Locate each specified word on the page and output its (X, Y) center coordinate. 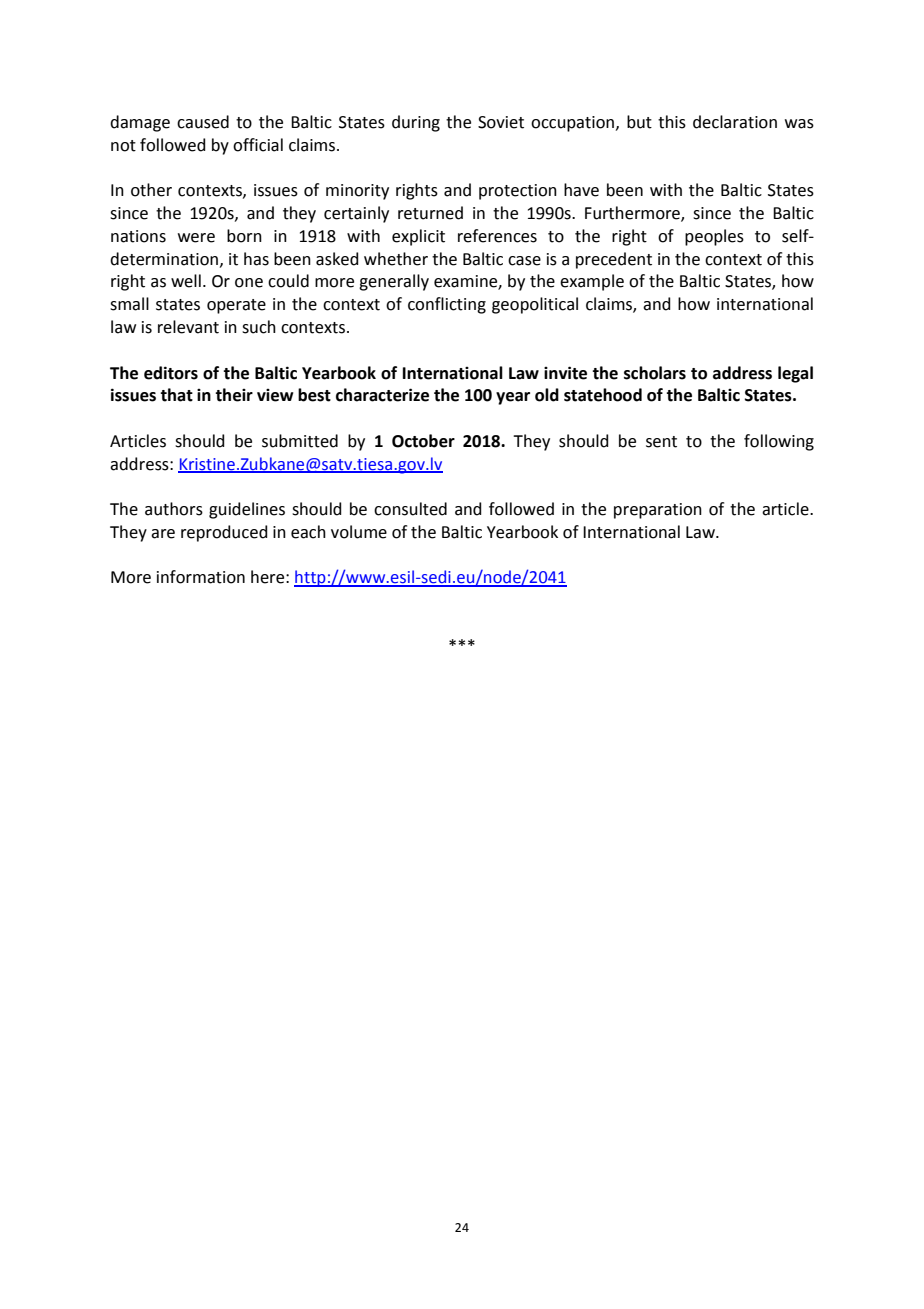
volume (359, 532)
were (196, 238)
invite (565, 373)
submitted (300, 441)
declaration (735, 122)
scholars (655, 373)
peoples (714, 237)
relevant (188, 327)
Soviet (501, 122)
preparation (658, 511)
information (201, 577)
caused (203, 122)
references (497, 236)
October (423, 441)
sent (661, 442)
